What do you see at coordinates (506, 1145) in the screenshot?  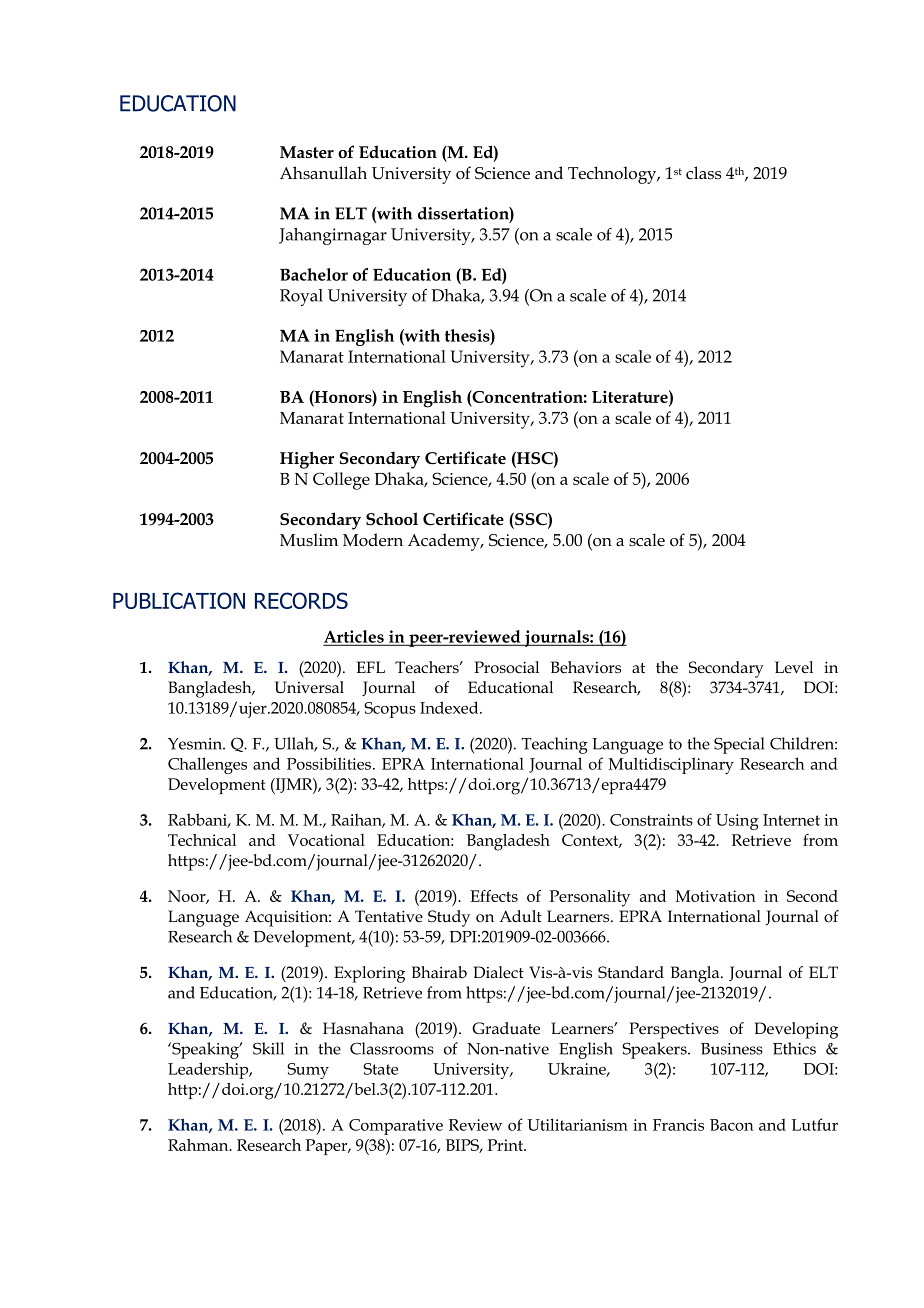 I see `Print` at bounding box center [506, 1145].
